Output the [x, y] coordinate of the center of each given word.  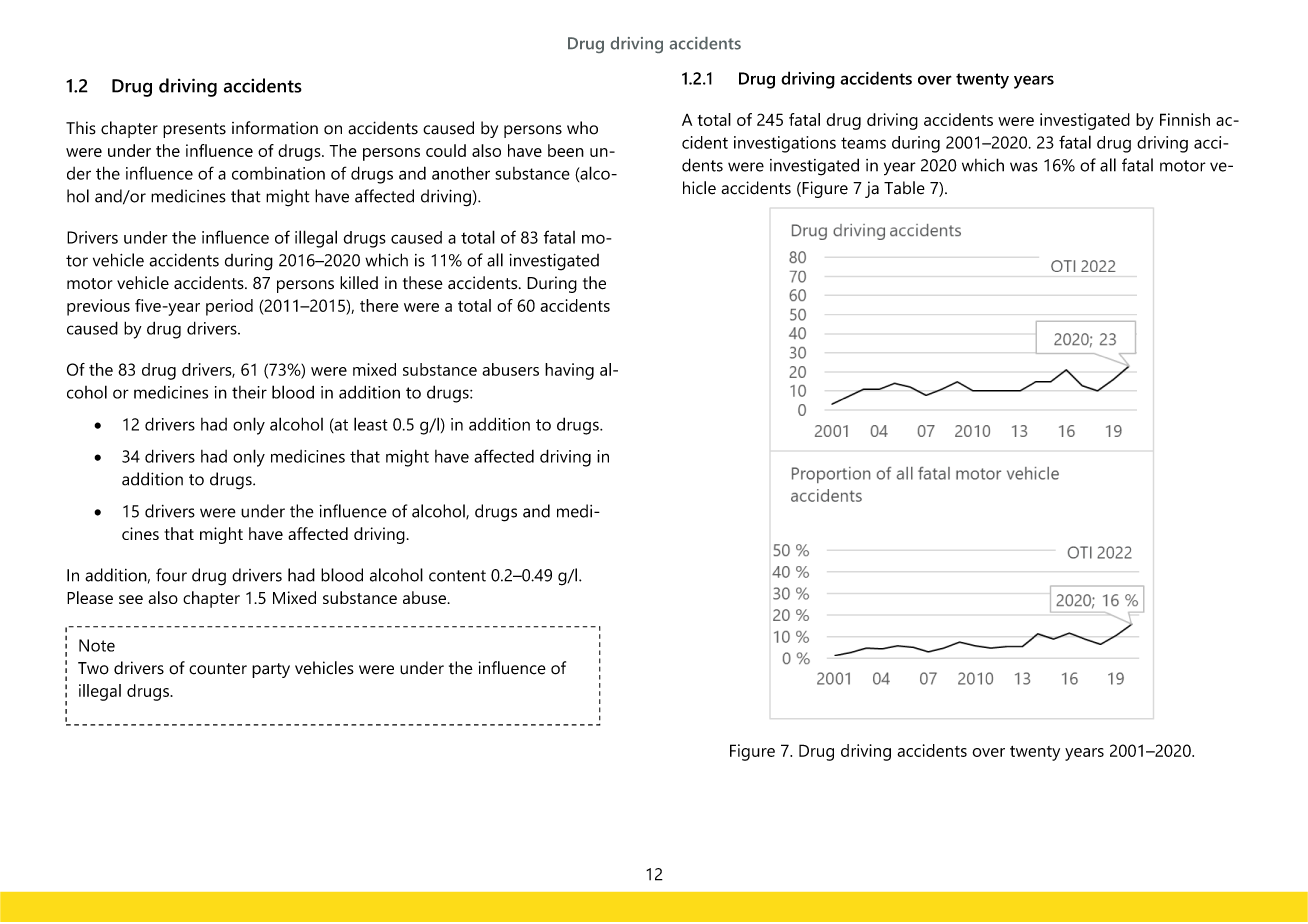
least [371, 424]
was [1024, 167]
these [423, 283]
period [229, 307]
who [582, 128]
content [457, 576]
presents [194, 130]
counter [218, 669]
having [569, 371]
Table [904, 188]
